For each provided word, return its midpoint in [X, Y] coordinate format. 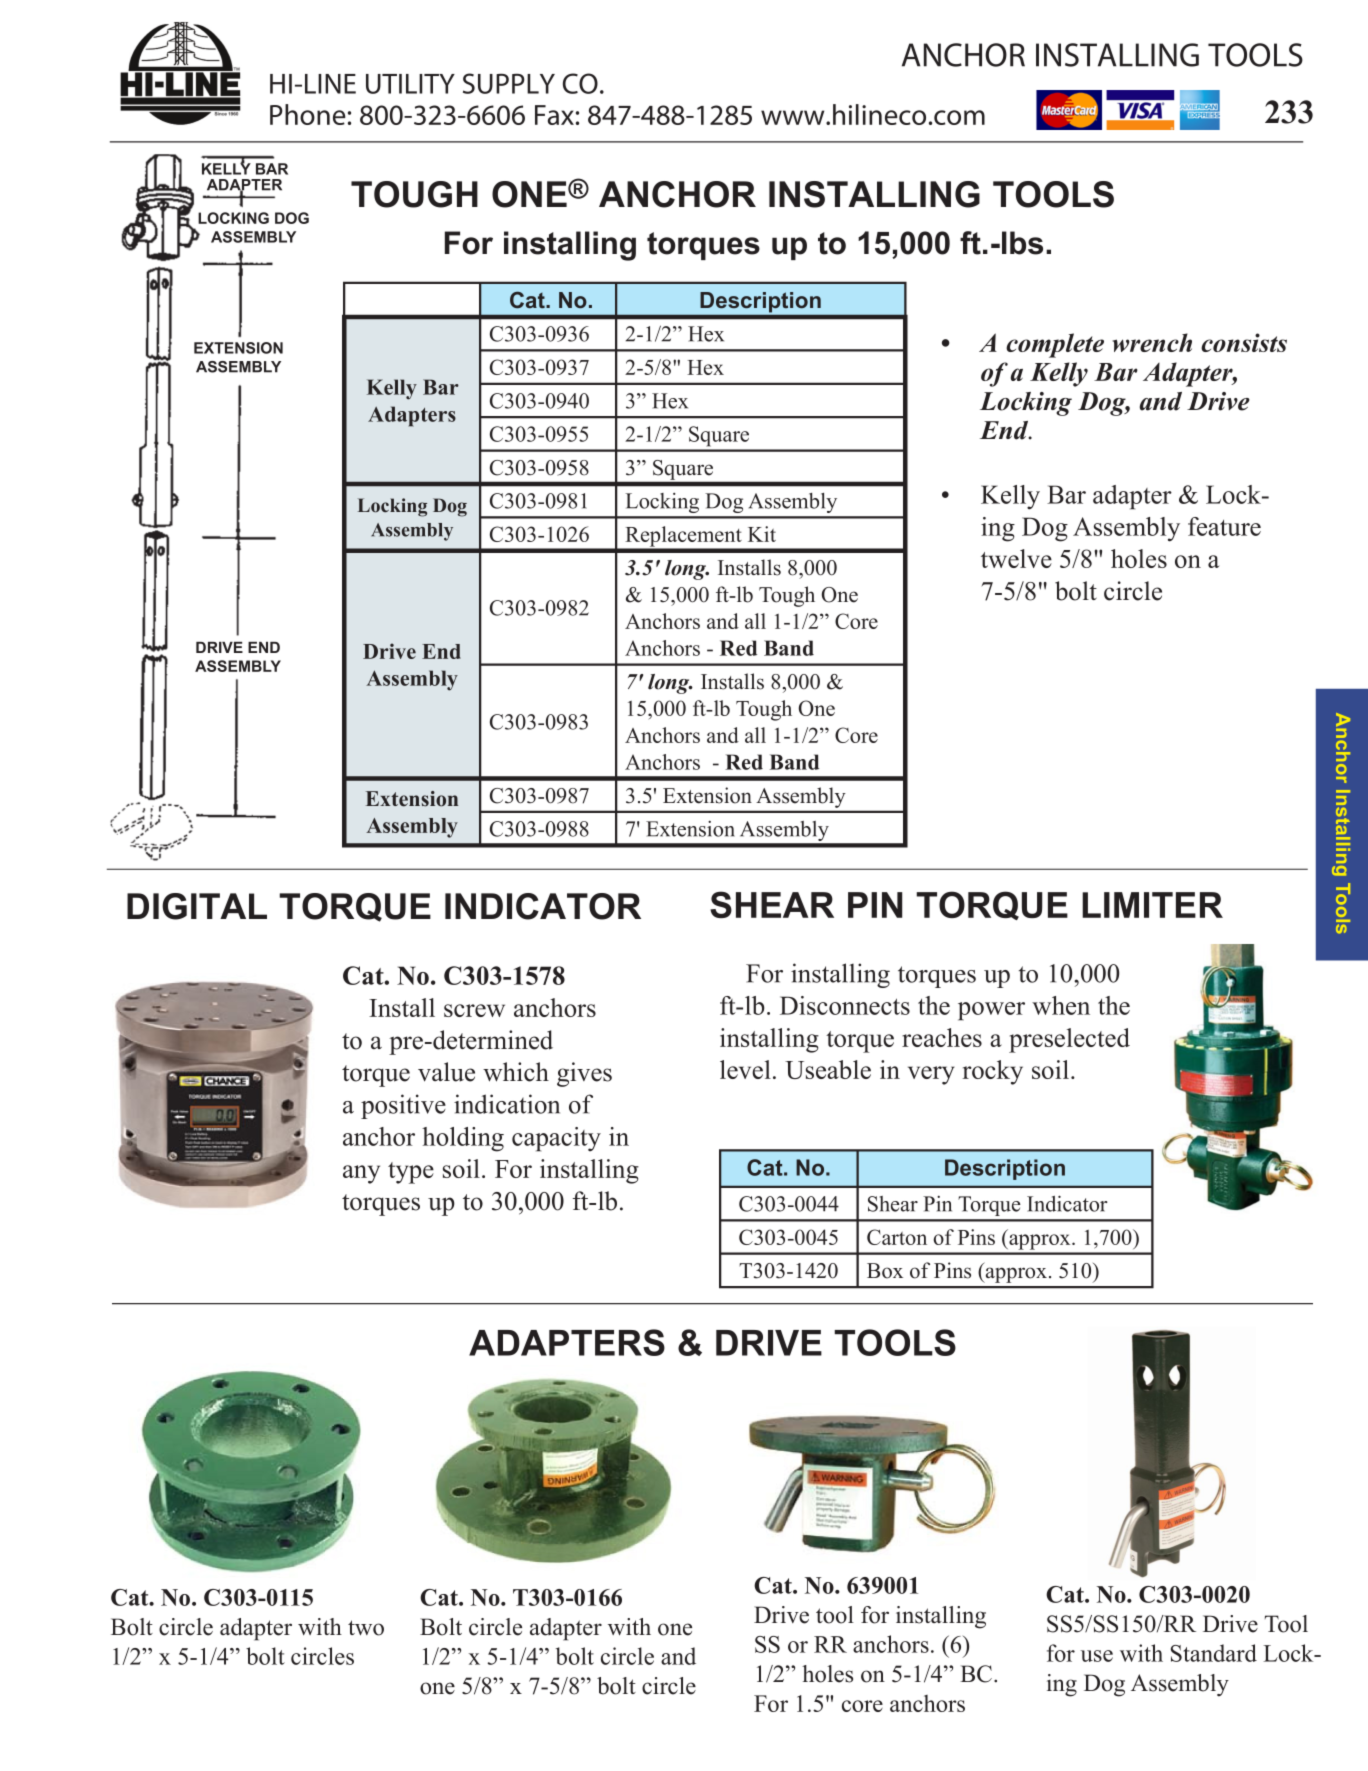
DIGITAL [197, 906]
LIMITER [1152, 905]
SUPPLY [509, 83]
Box [885, 1271]
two [366, 1628]
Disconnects [845, 1005]
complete [1055, 345]
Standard [1214, 1653]
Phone [308, 114]
